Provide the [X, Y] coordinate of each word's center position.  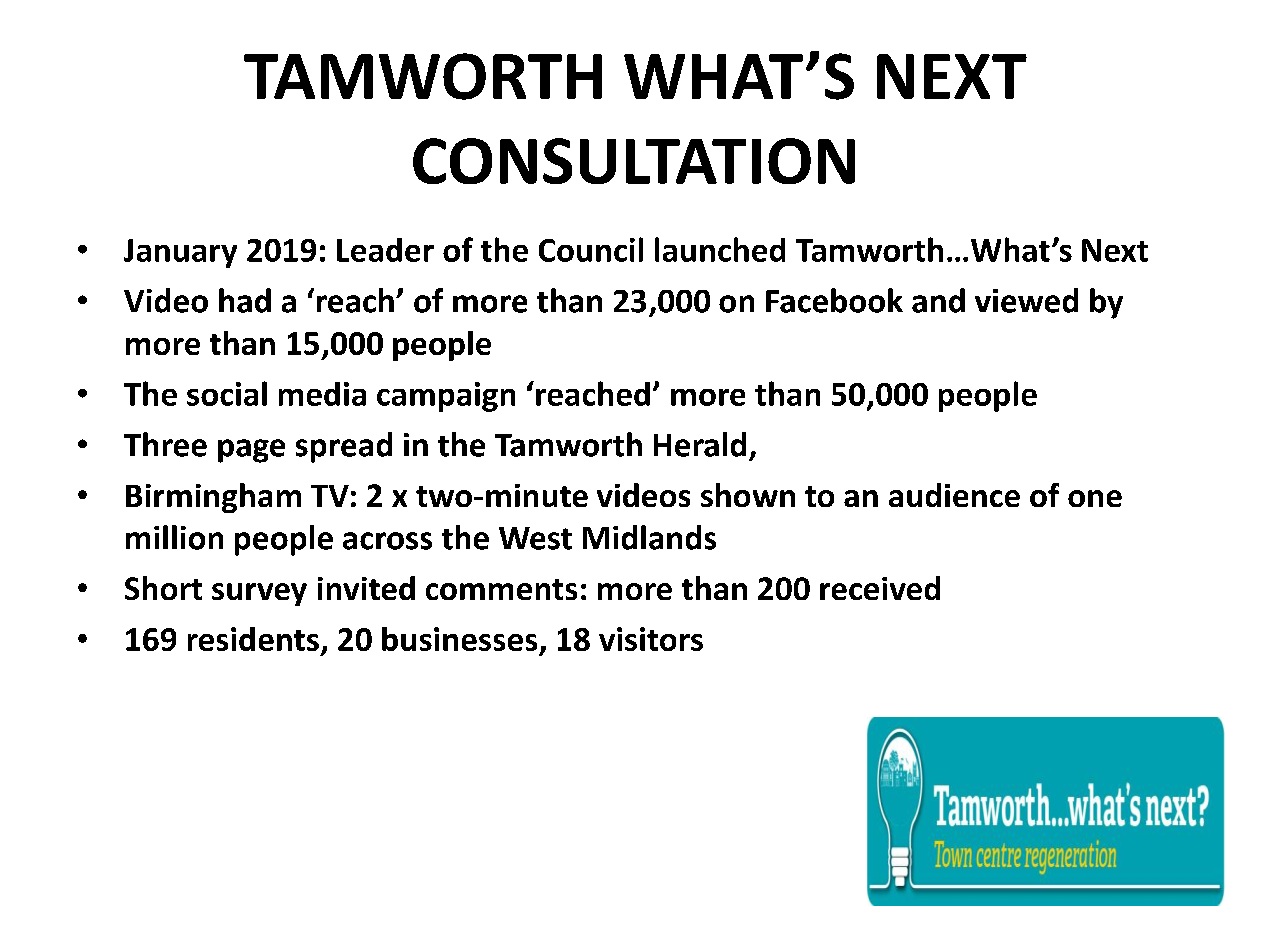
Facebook [834, 300]
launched [720, 249]
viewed [1026, 300]
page [251, 451]
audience [954, 495]
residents [253, 639]
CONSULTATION [634, 161]
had [245, 300]
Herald [700, 444]
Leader [385, 250]
